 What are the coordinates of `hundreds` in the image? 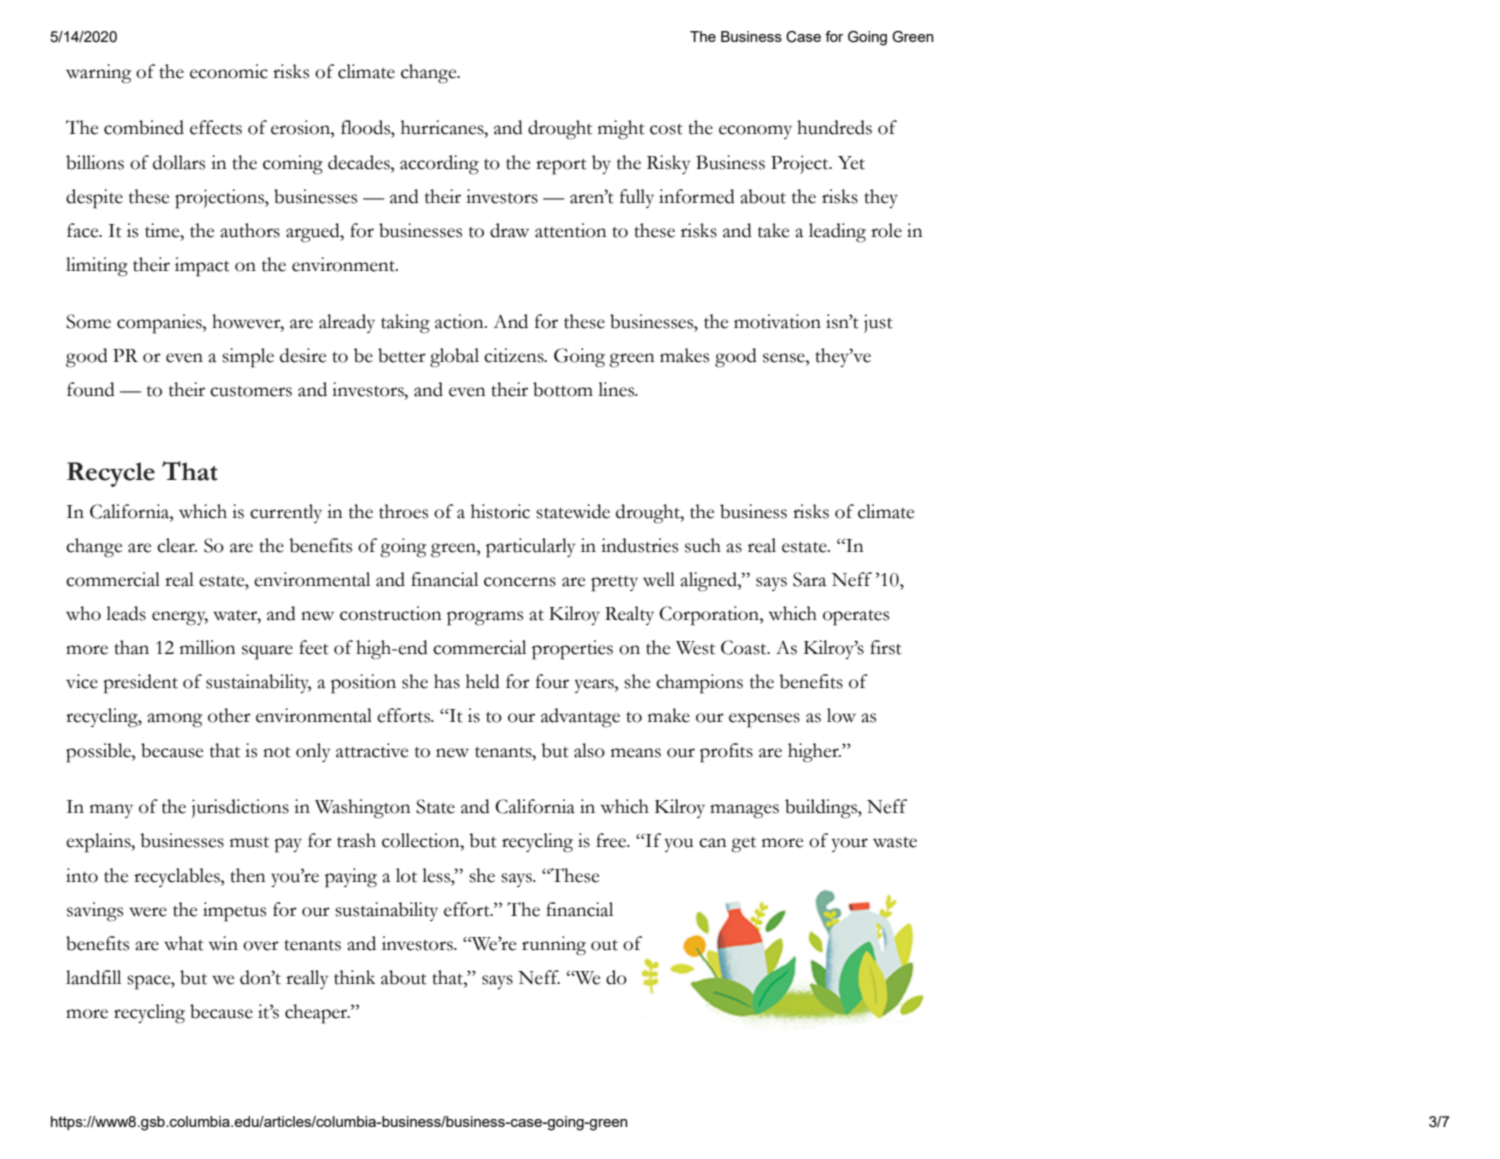 It's located at (834, 127).
